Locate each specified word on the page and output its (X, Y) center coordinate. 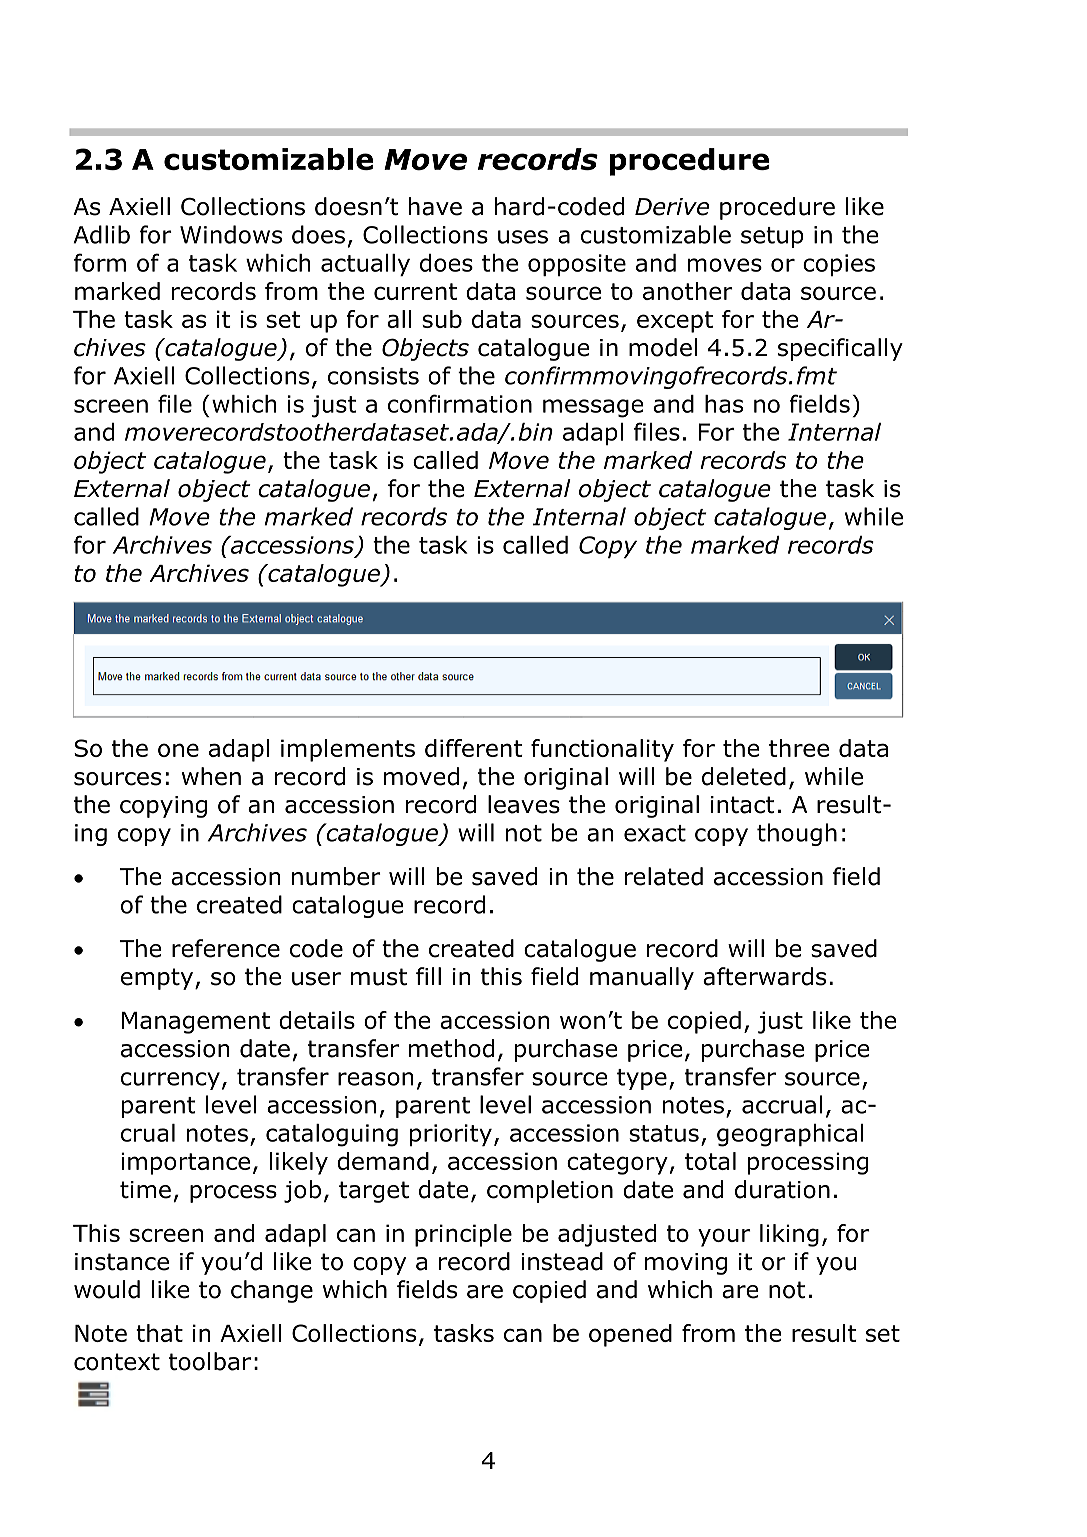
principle (463, 1235)
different (473, 748)
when (211, 776)
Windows (231, 234)
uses (523, 237)
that (159, 1333)
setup (772, 237)
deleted (744, 776)
